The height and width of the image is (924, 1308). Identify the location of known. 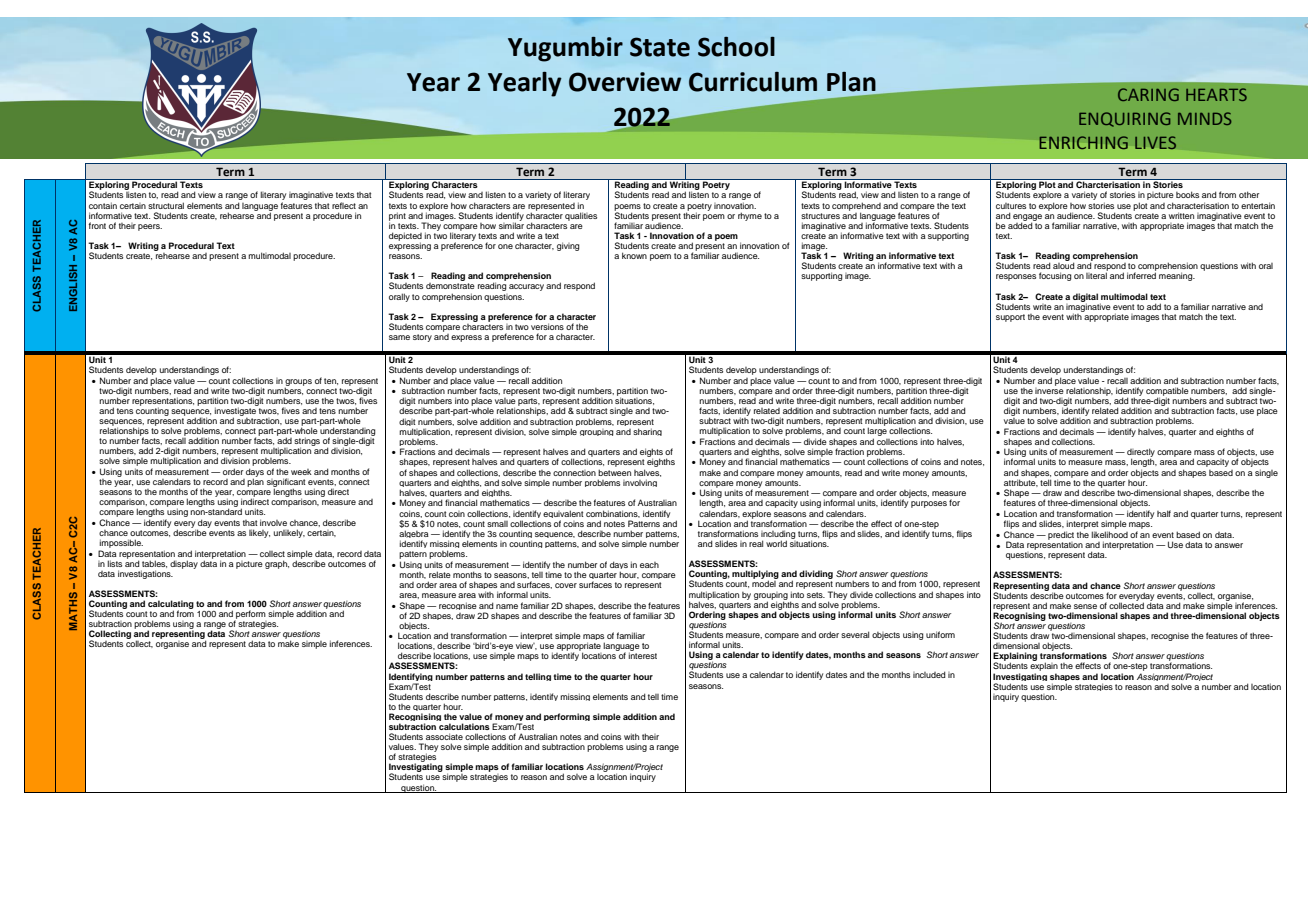
(634, 255).
